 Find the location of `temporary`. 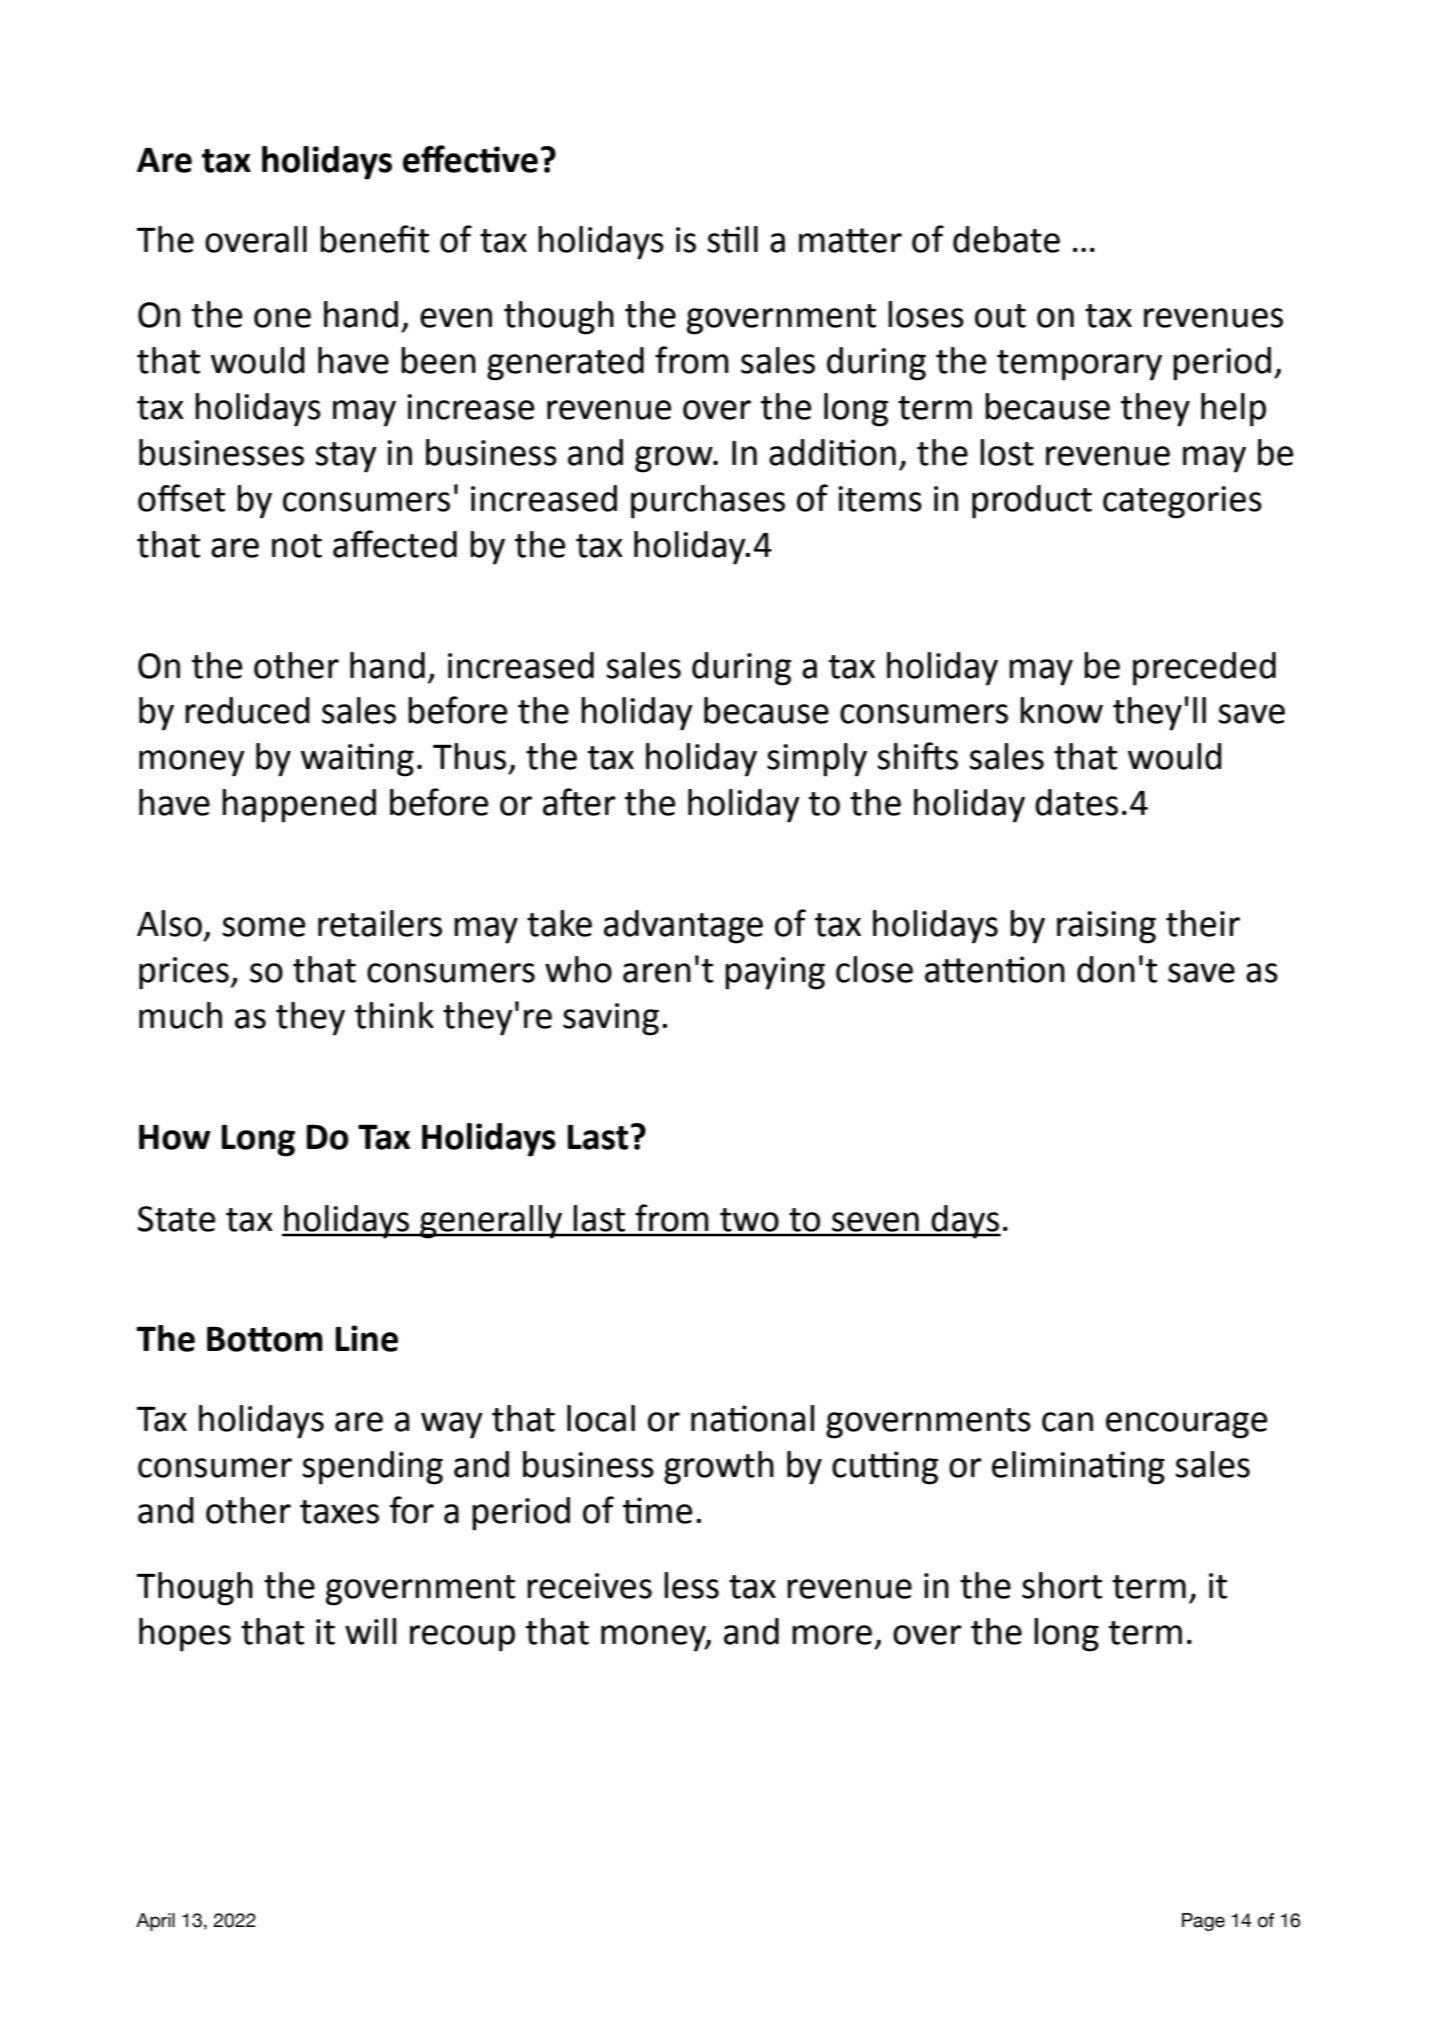

temporary is located at coordinates (1079, 365).
